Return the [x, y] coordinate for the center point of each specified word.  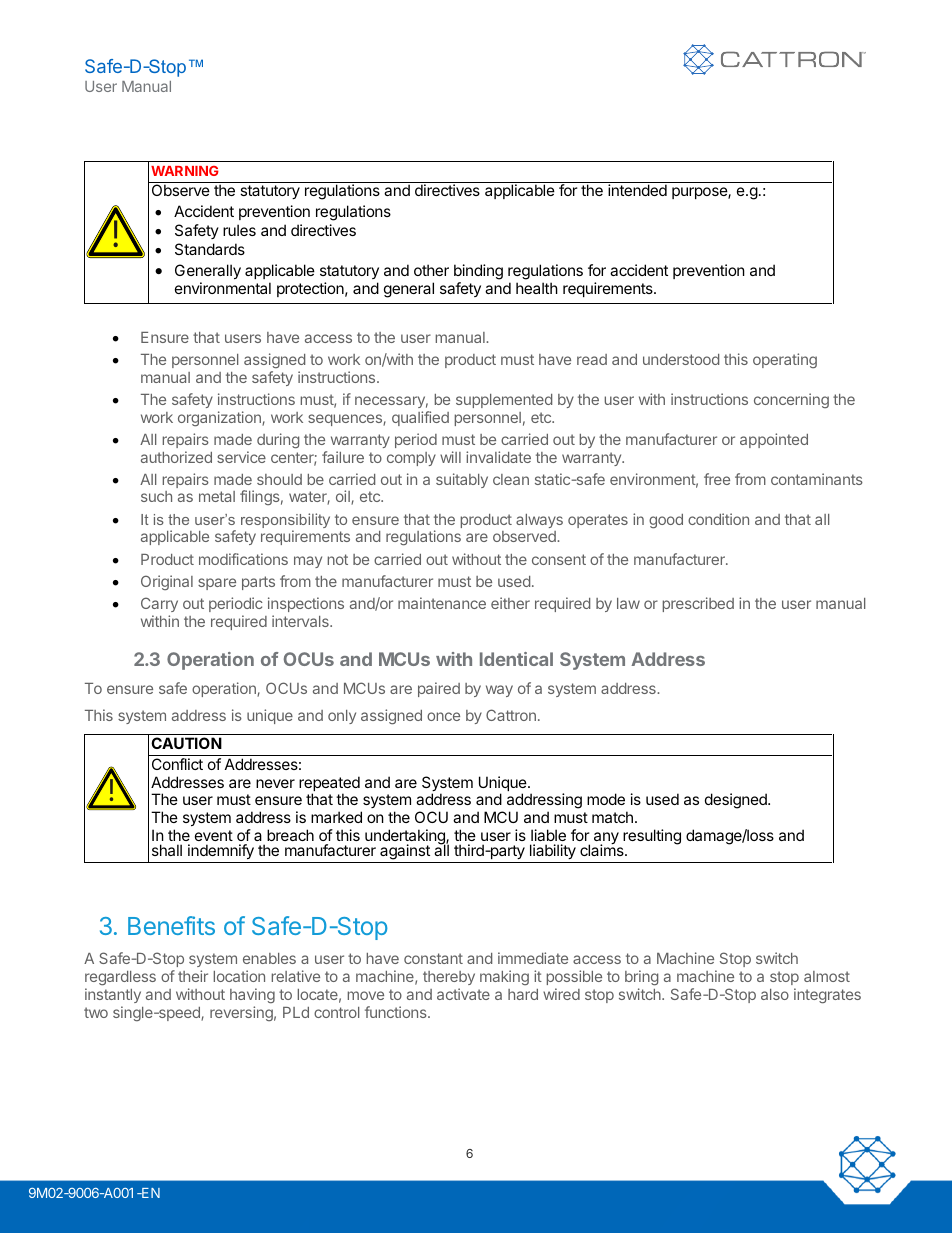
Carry [159, 604]
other [431, 270]
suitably [462, 480]
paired [439, 689]
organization [220, 419]
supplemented [504, 401]
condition [718, 519]
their [193, 976]
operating [785, 360]
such [156, 496]
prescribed [698, 604]
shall [167, 850]
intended [637, 190]
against [405, 853]
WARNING [185, 171]
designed [737, 801]
